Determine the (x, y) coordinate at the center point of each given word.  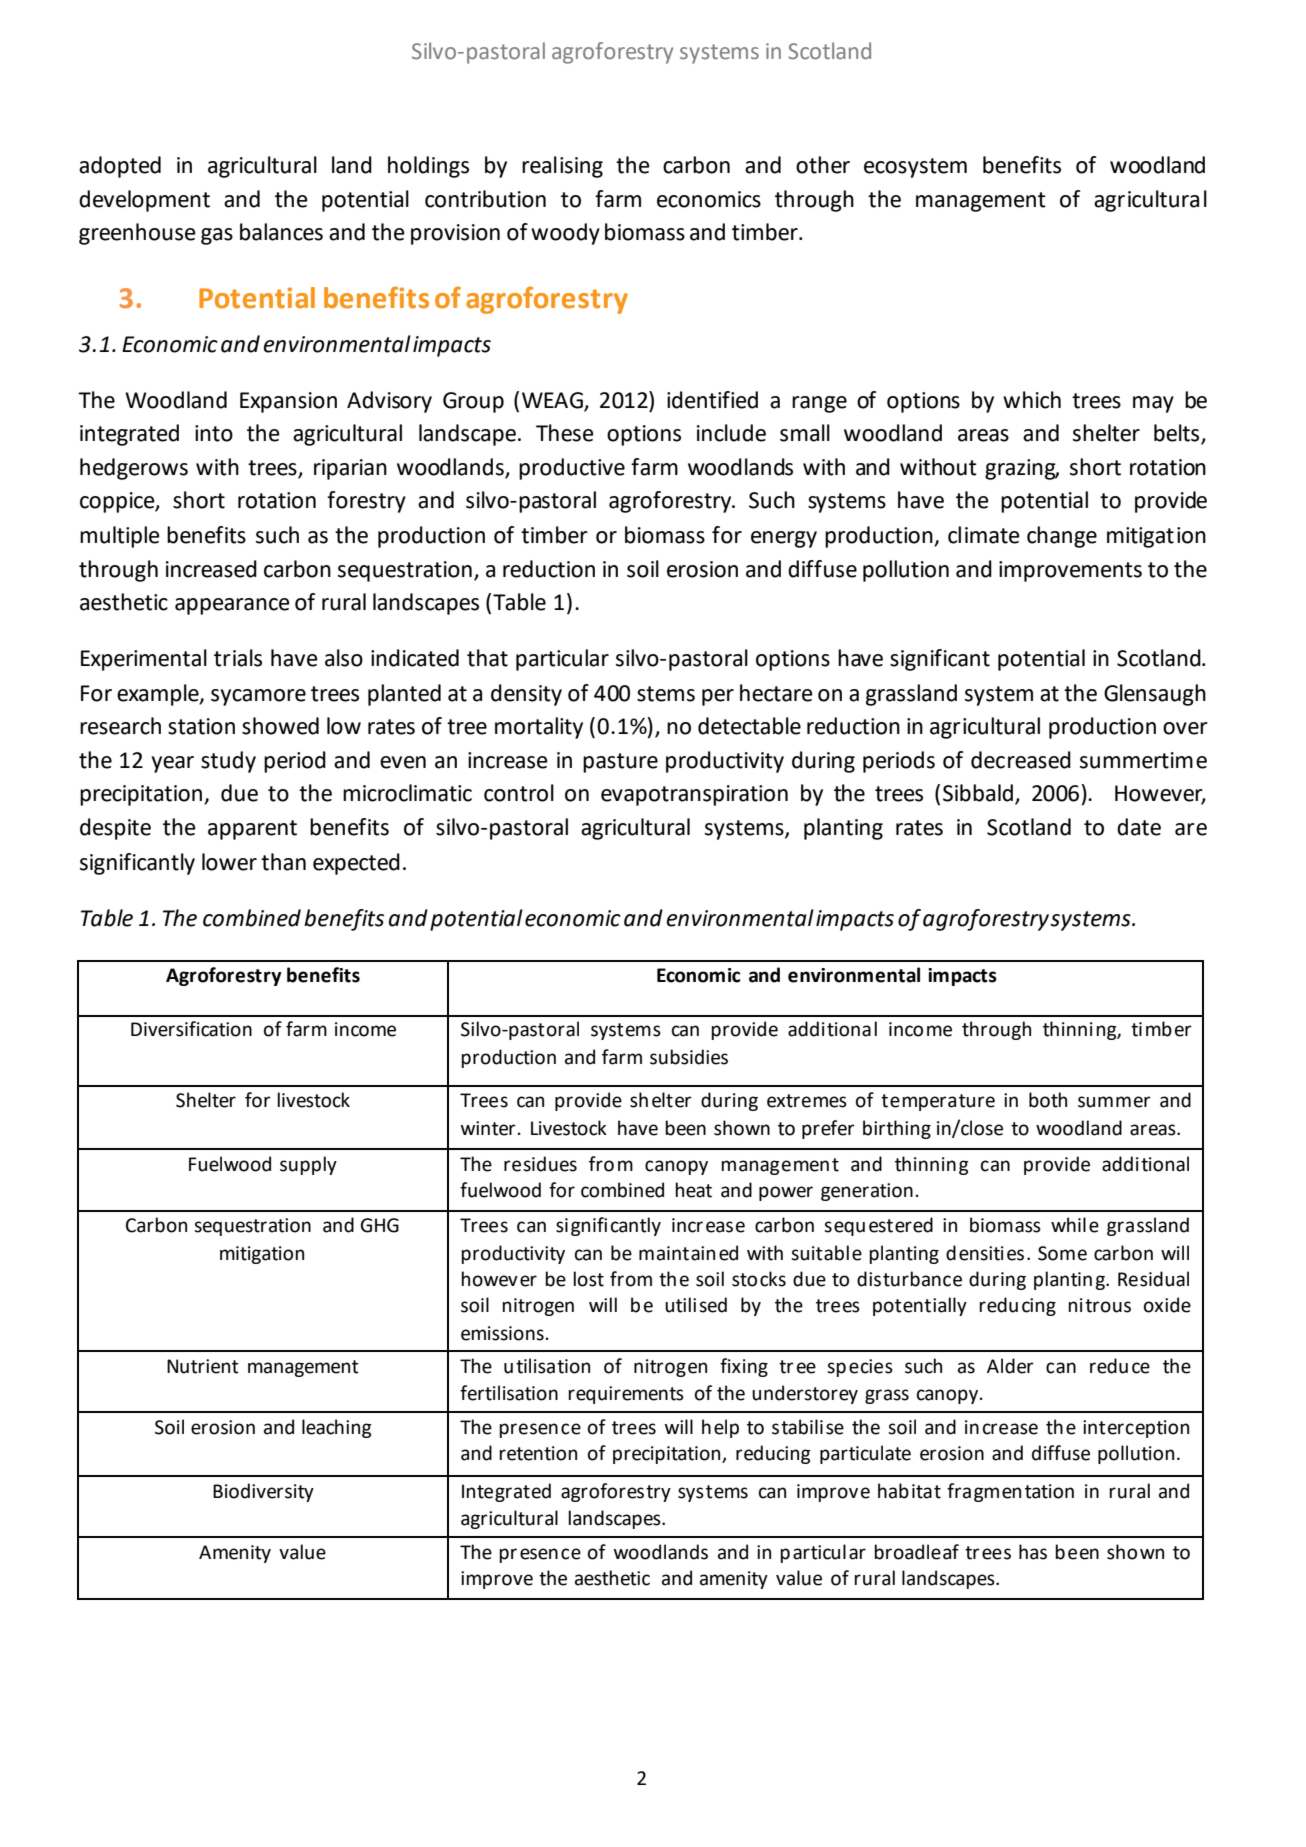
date (1139, 827)
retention (538, 1453)
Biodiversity (263, 1492)
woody (565, 234)
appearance (232, 606)
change (1062, 537)
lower (229, 862)
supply (308, 1165)
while (1075, 1225)
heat (693, 1190)
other (823, 165)
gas (217, 236)
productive (572, 469)
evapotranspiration (694, 795)
